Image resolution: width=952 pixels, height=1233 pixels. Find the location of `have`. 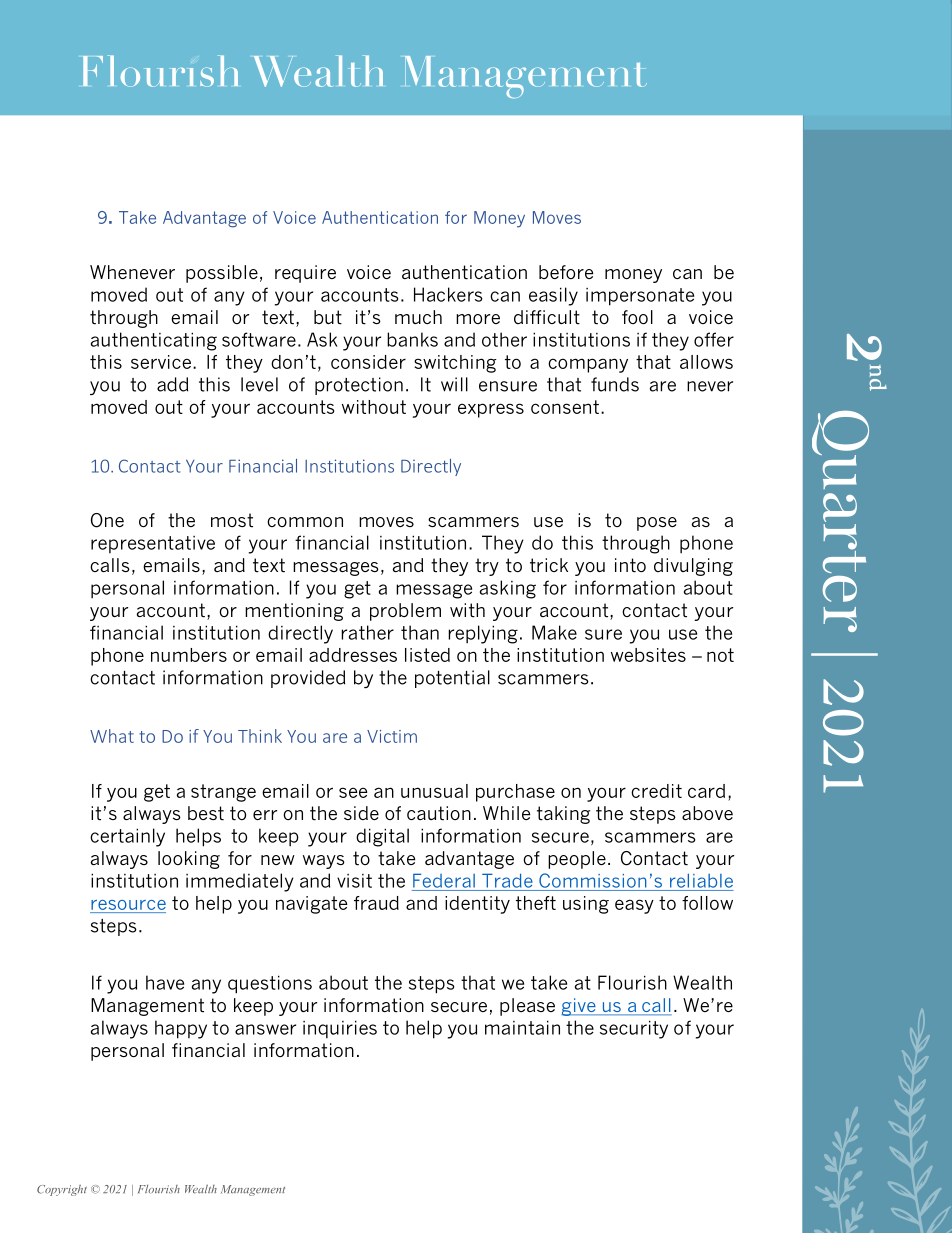

have is located at coordinates (165, 982).
